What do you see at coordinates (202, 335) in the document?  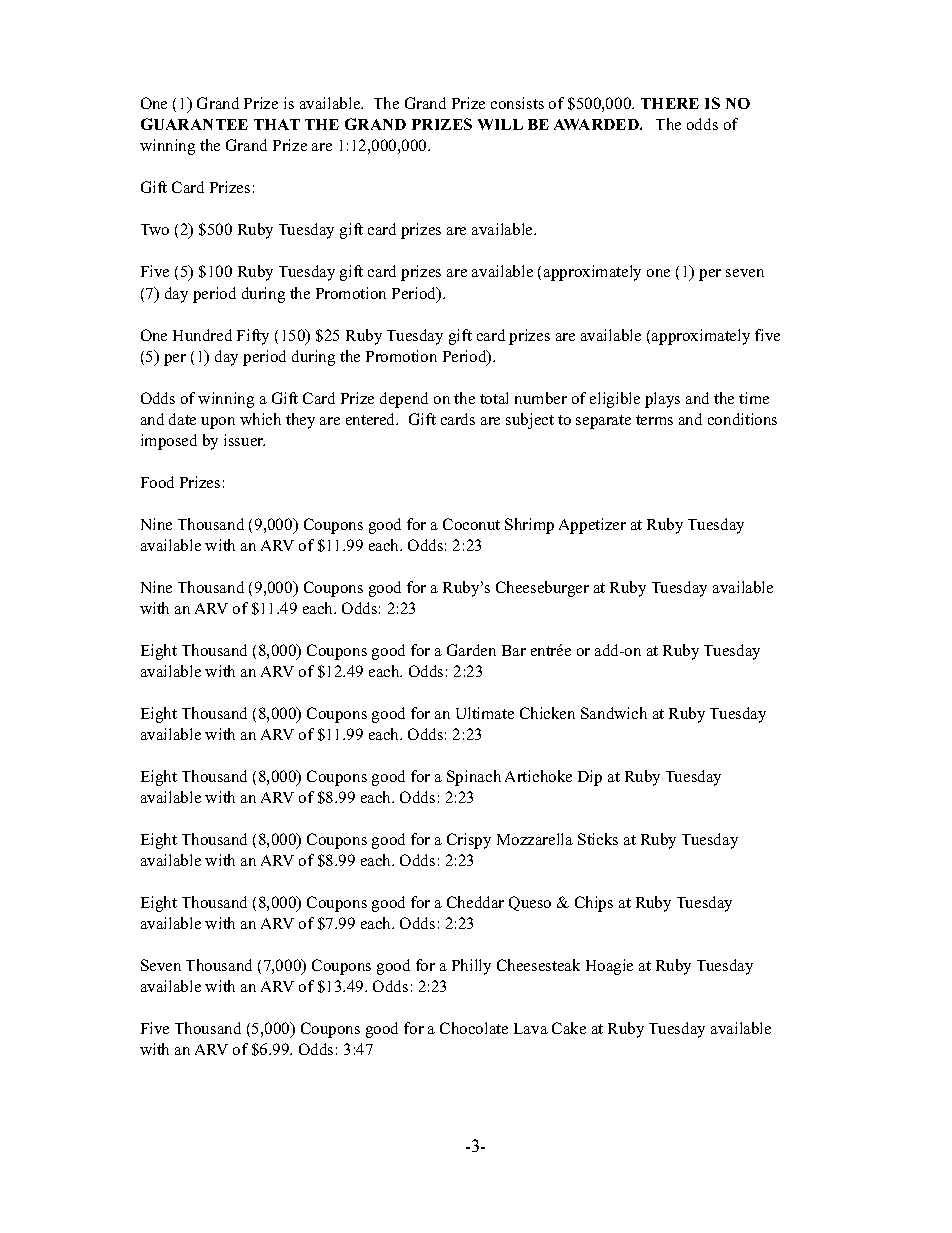 I see `Hundred` at bounding box center [202, 335].
